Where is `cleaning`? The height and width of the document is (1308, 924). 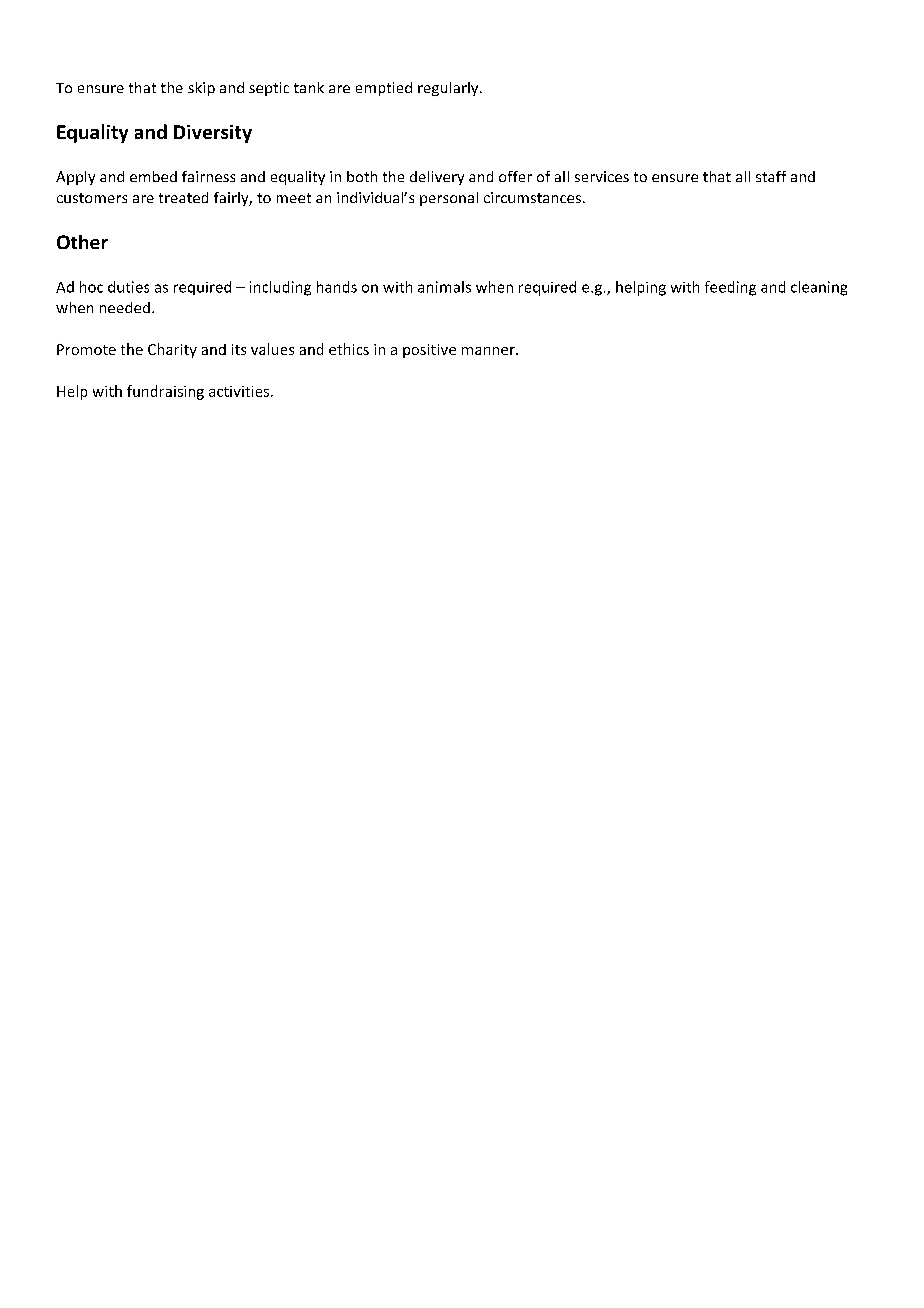
cleaning is located at coordinates (819, 288).
